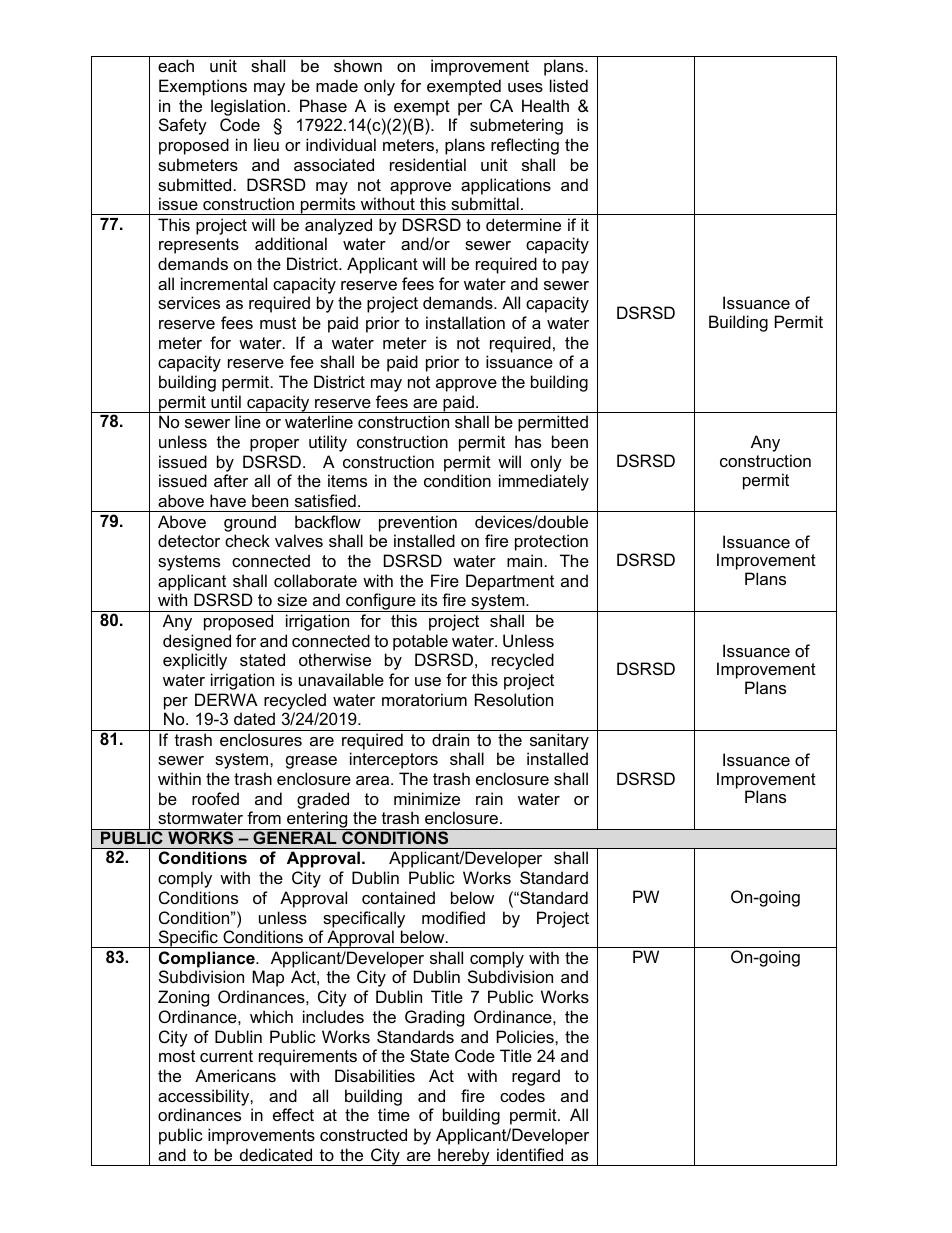  I want to click on contained, so click(398, 897).
